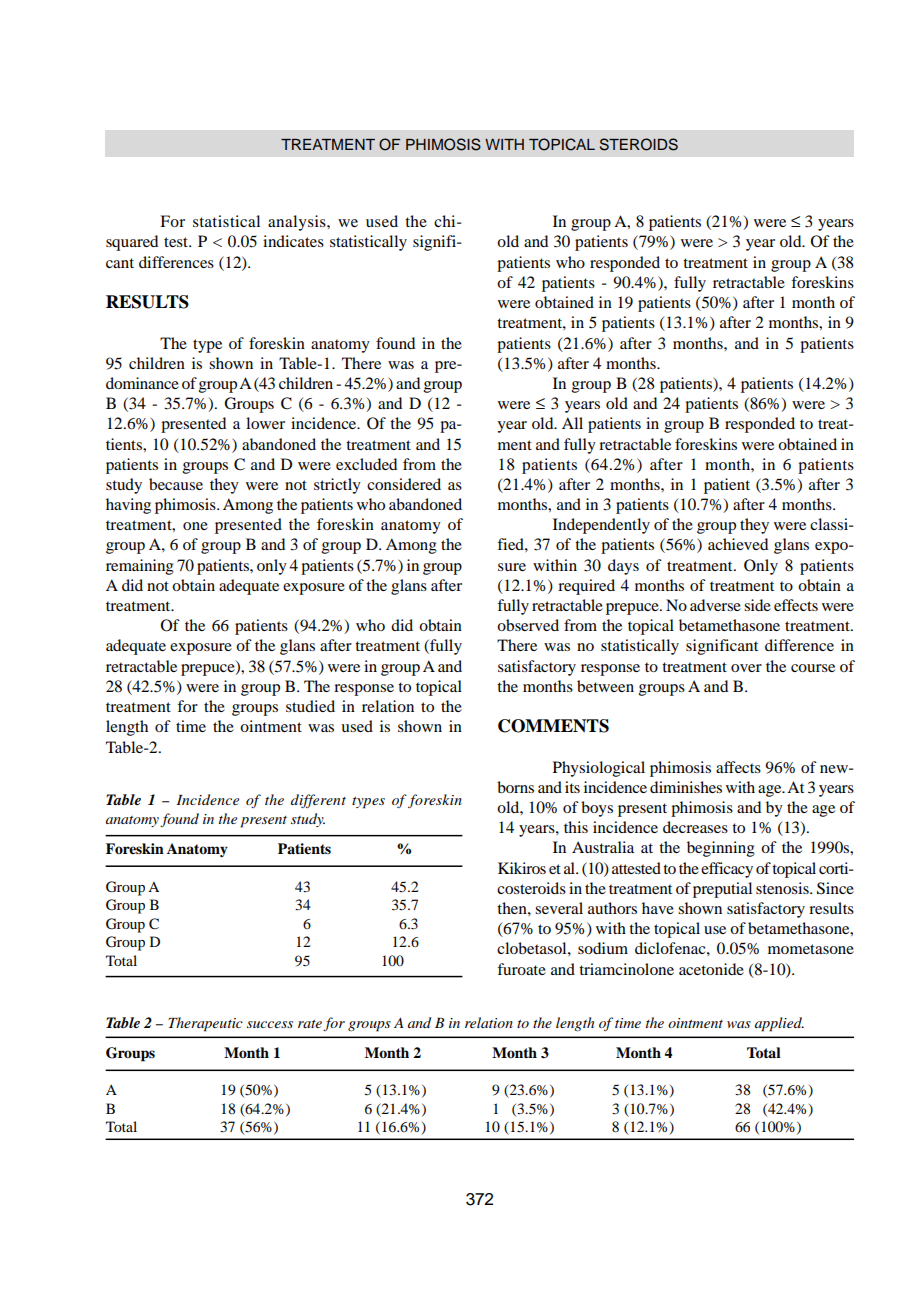 The width and height of the screenshot is (924, 1308). I want to click on applied, so click(779, 1024).
